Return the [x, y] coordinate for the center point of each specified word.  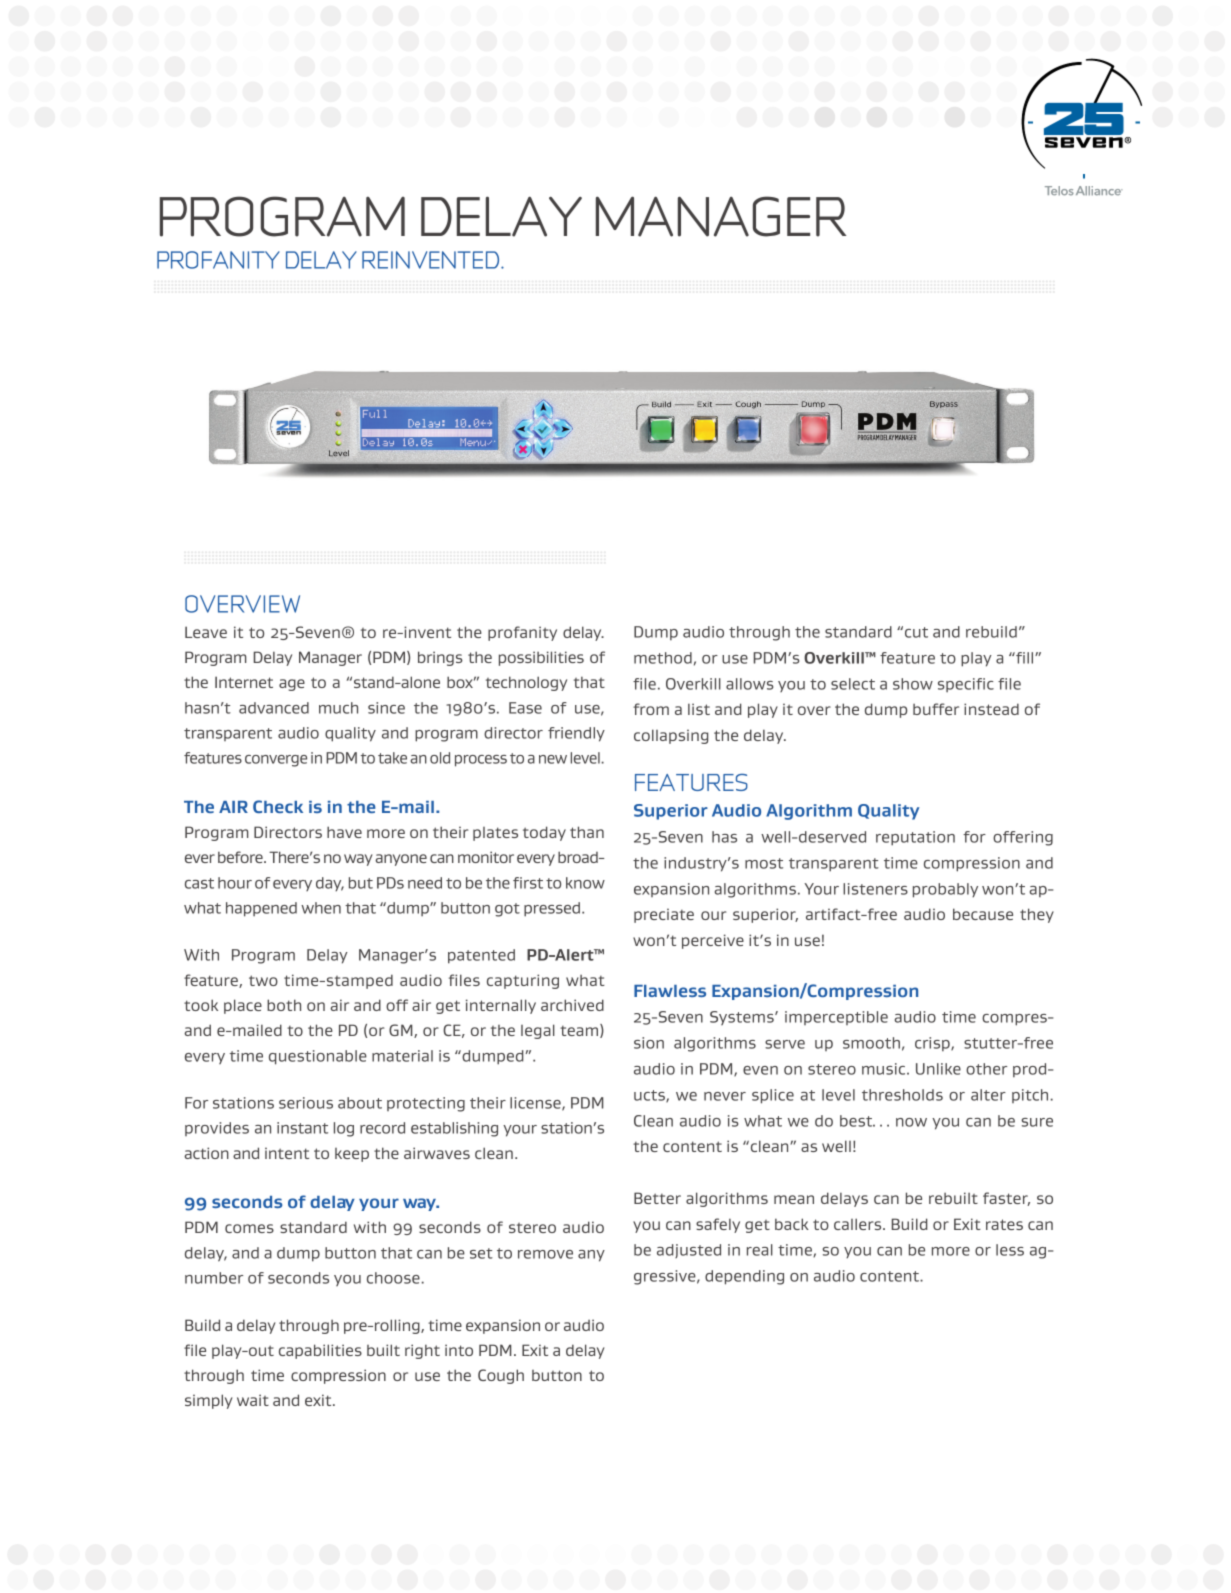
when [321, 908]
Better [657, 1198]
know [585, 883]
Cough [501, 1376]
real [760, 1250]
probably [945, 890]
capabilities [320, 1351]
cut [916, 632]
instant [302, 1128]
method [663, 658]
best [857, 1121]
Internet [244, 682]
